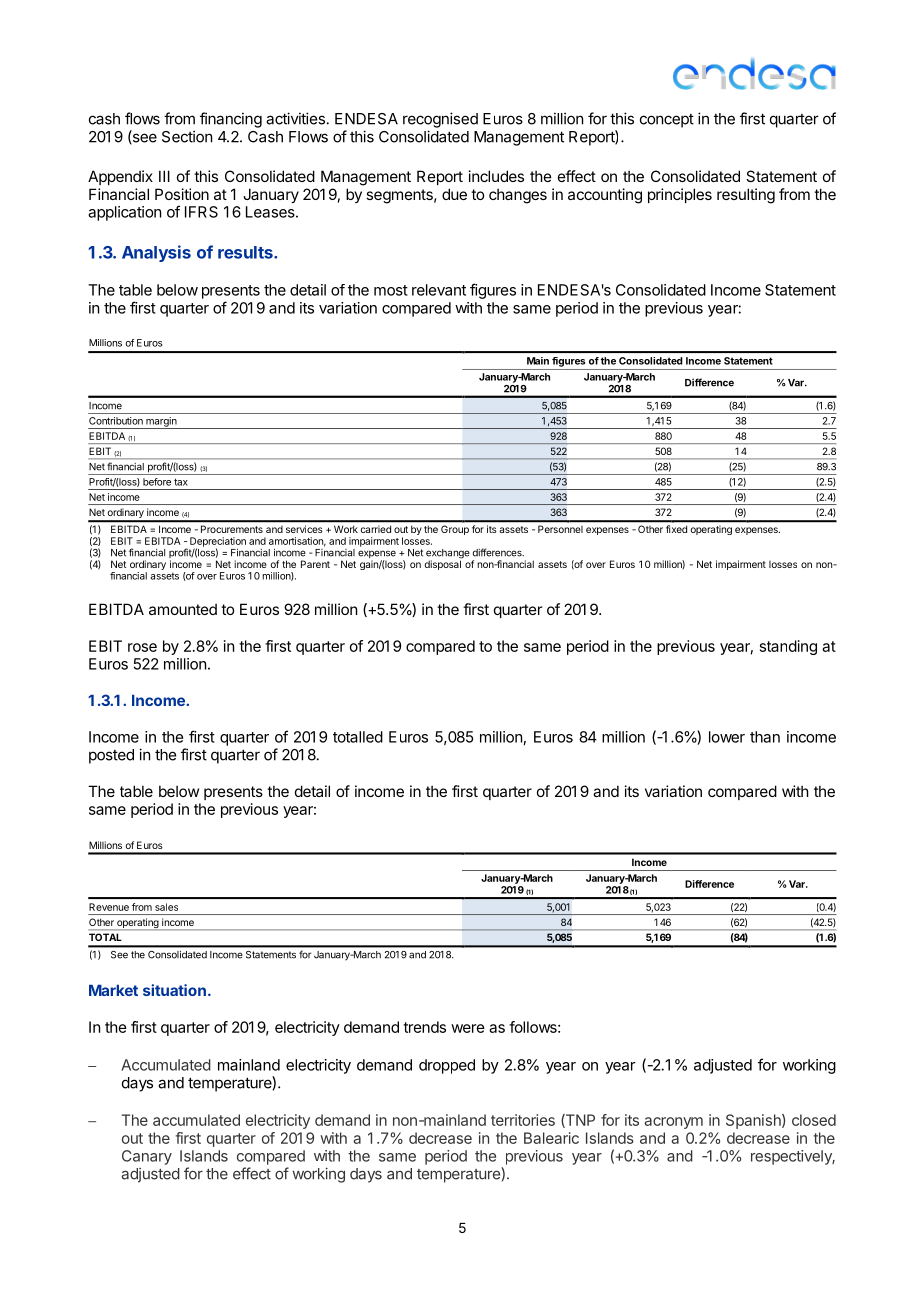 The height and width of the image is (1308, 924). I want to click on Section, so click(187, 136).
